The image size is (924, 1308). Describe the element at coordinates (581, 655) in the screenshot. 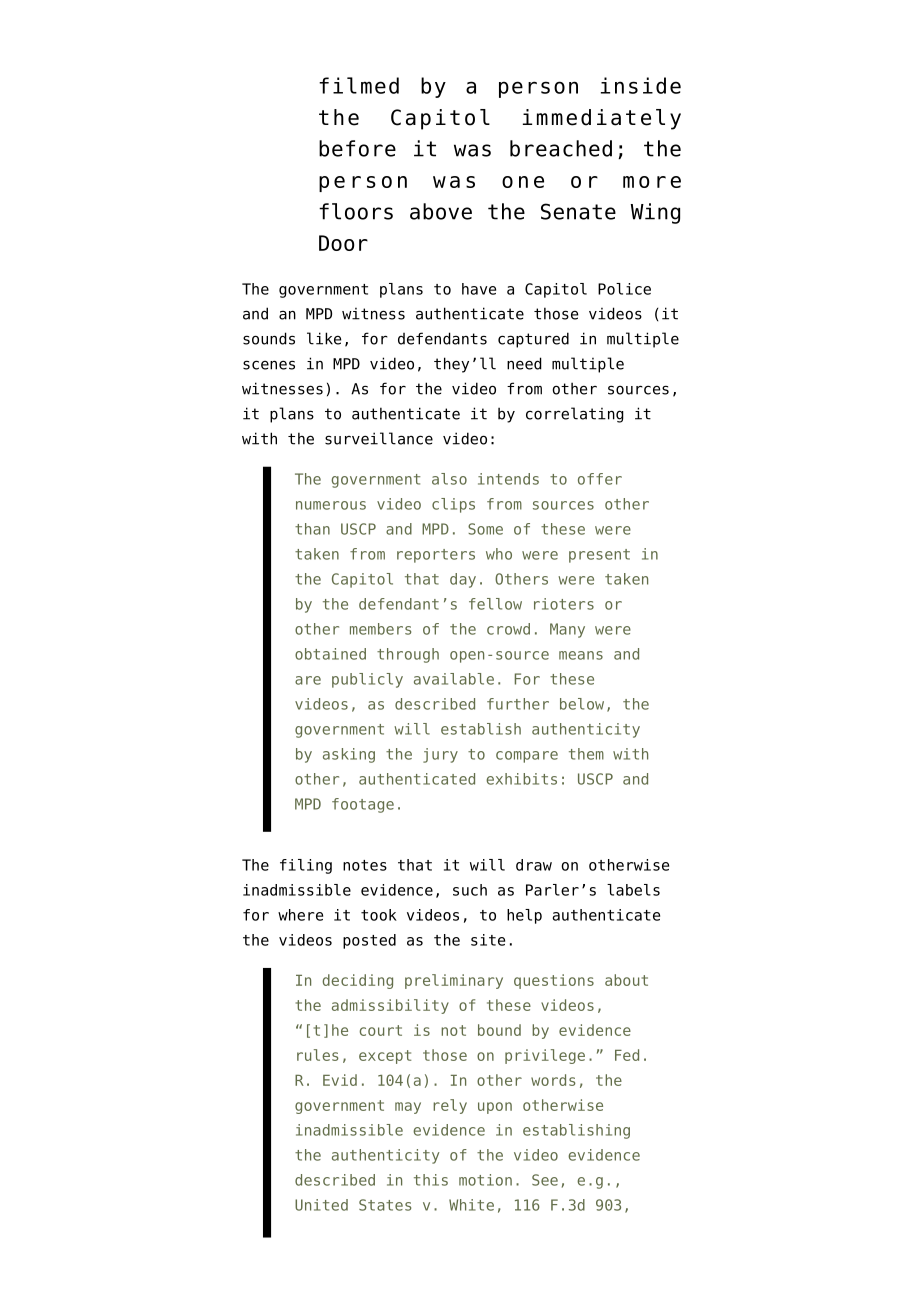

I see `means` at that location.
